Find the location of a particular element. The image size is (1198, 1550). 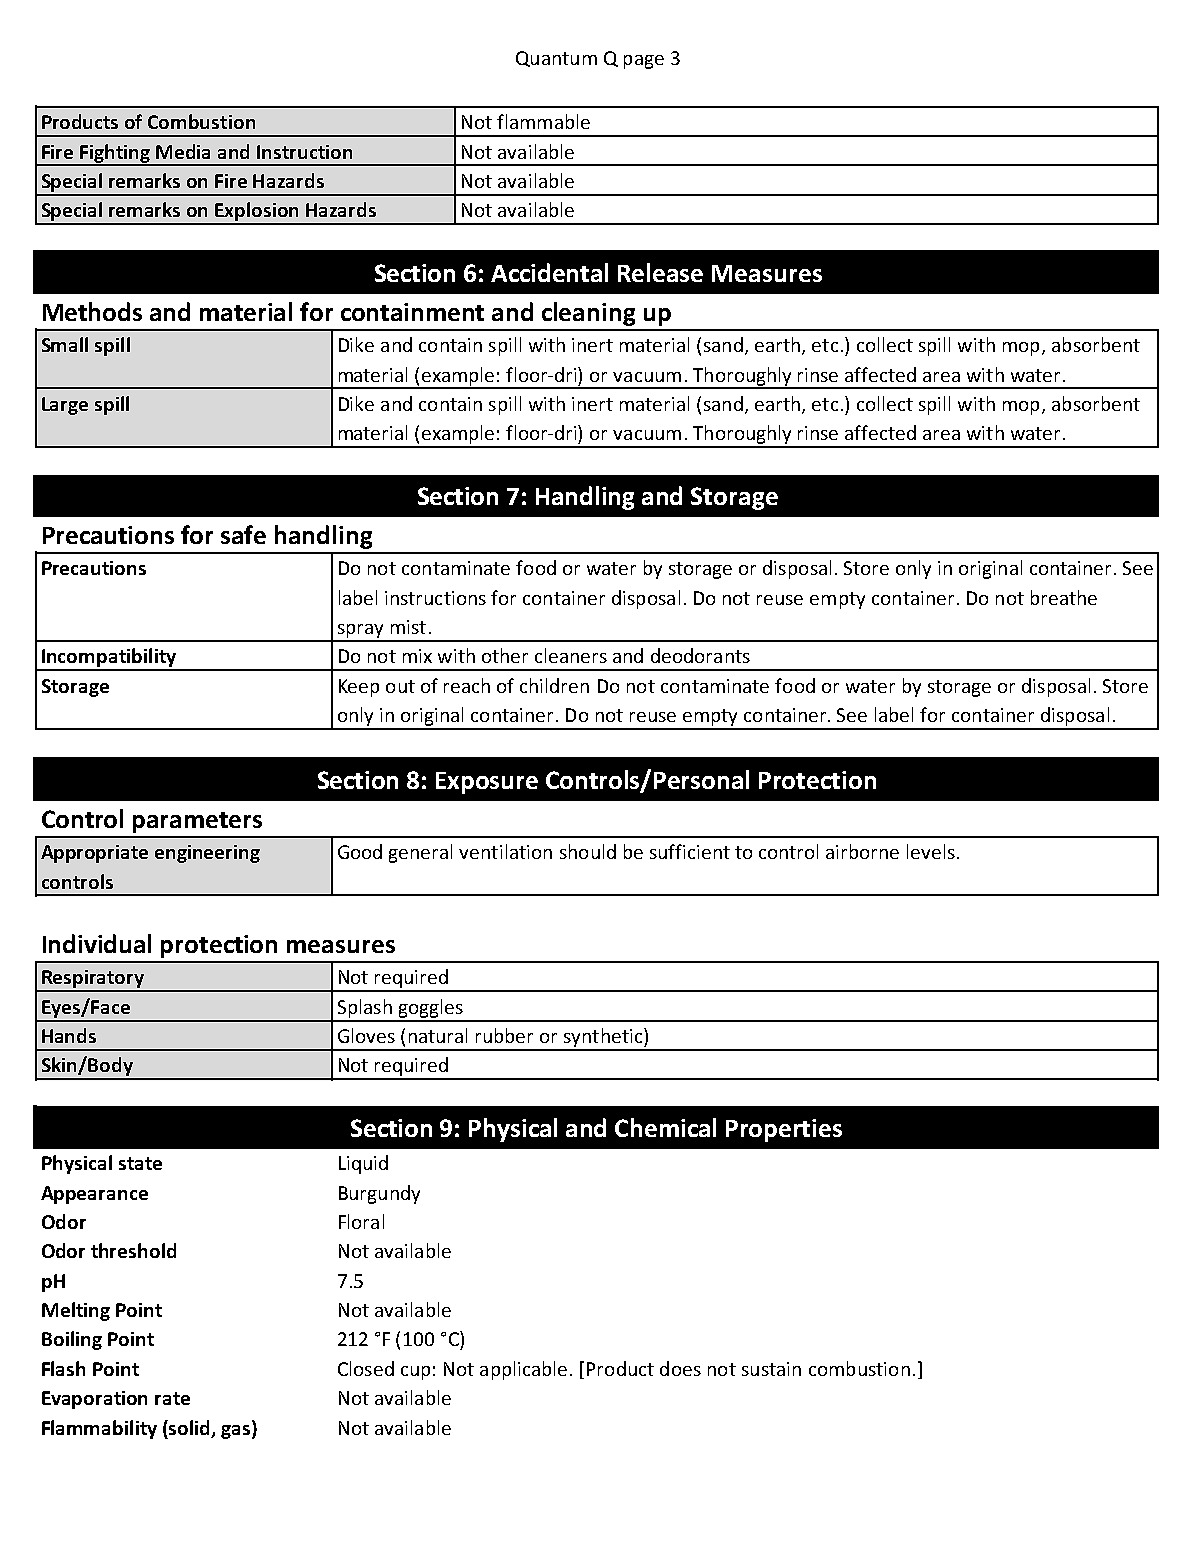

Large is located at coordinates (65, 406).
